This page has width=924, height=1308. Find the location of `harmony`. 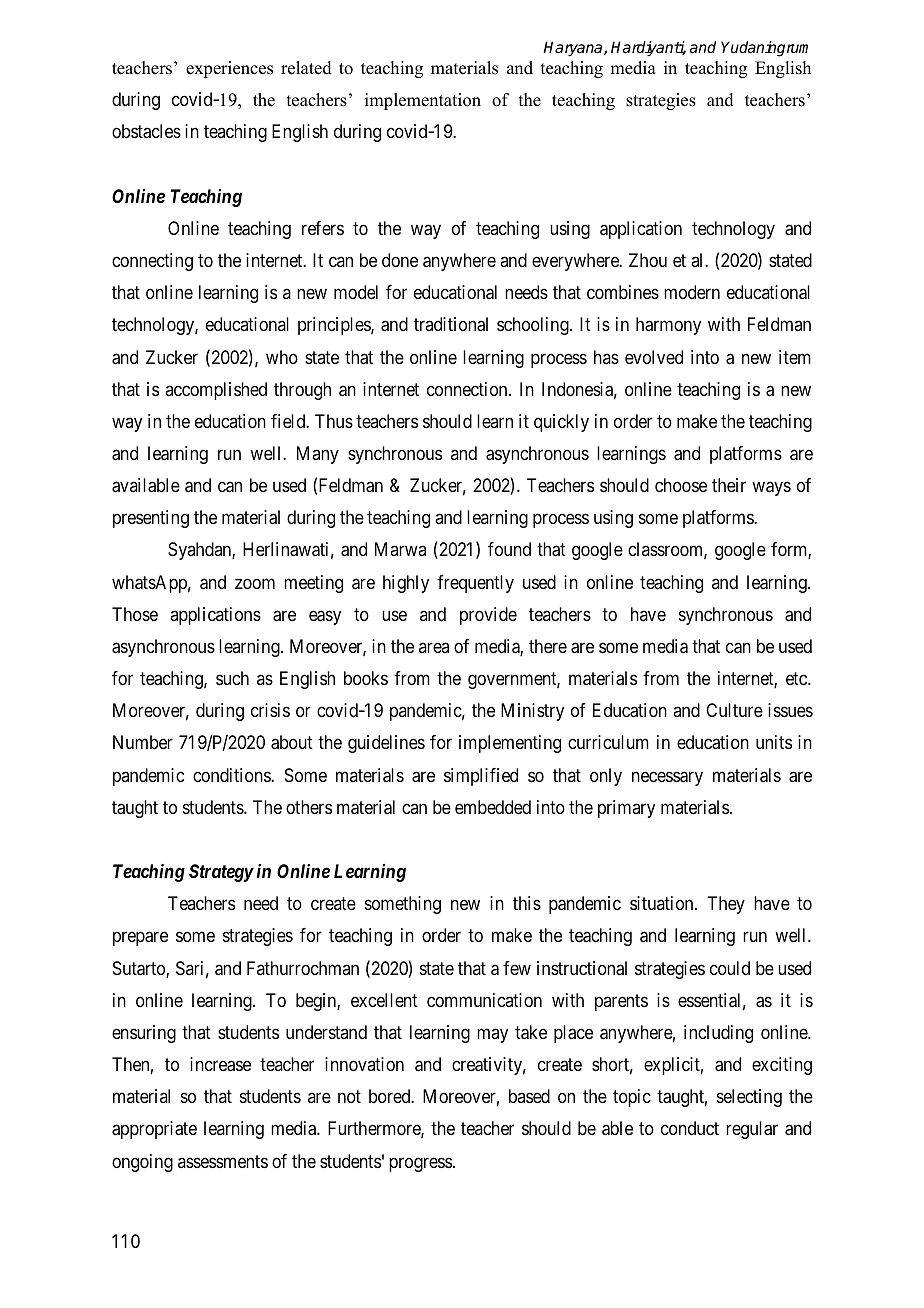

harmony is located at coordinates (668, 326).
